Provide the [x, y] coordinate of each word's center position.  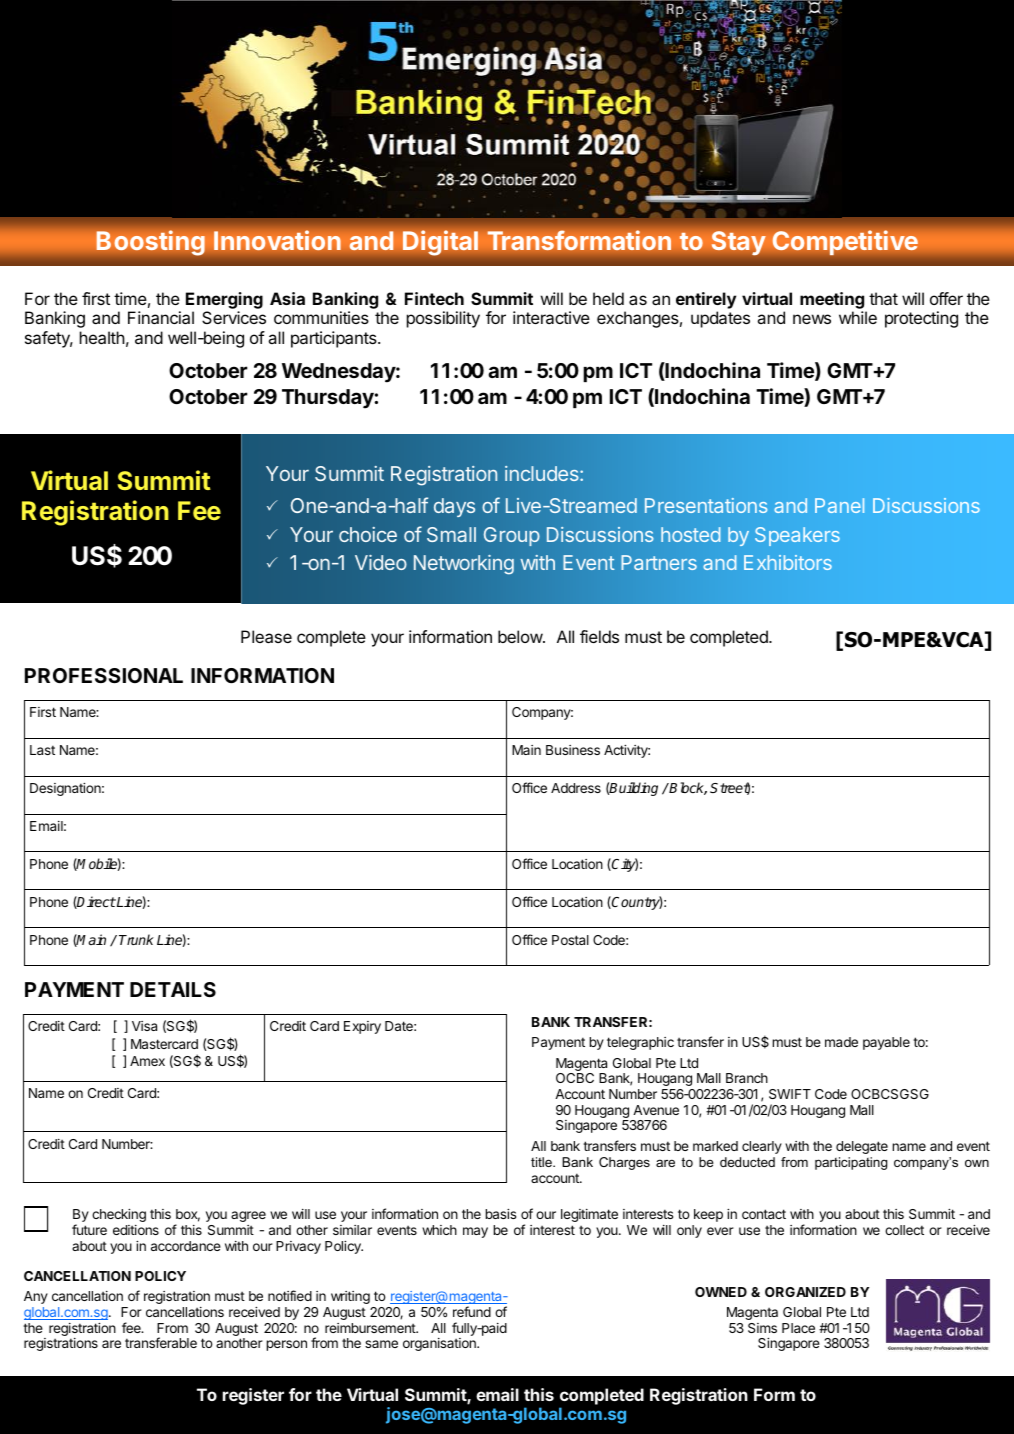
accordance [186, 1246]
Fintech [434, 298]
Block [687, 788]
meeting [832, 300]
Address [576, 788]
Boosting [150, 243]
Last [42, 750]
